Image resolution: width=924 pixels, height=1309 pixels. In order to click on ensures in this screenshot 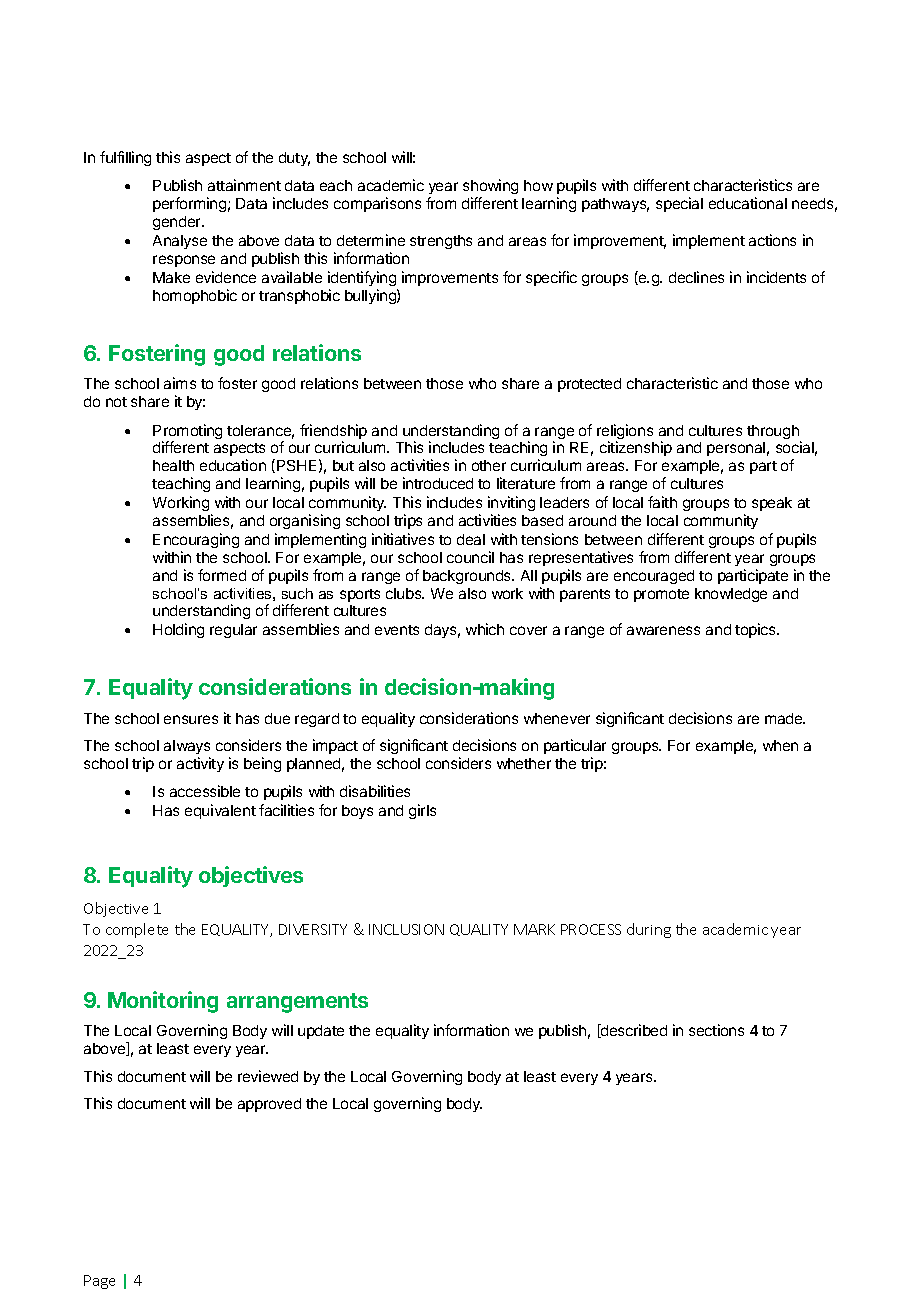, I will do `click(191, 719)`.
